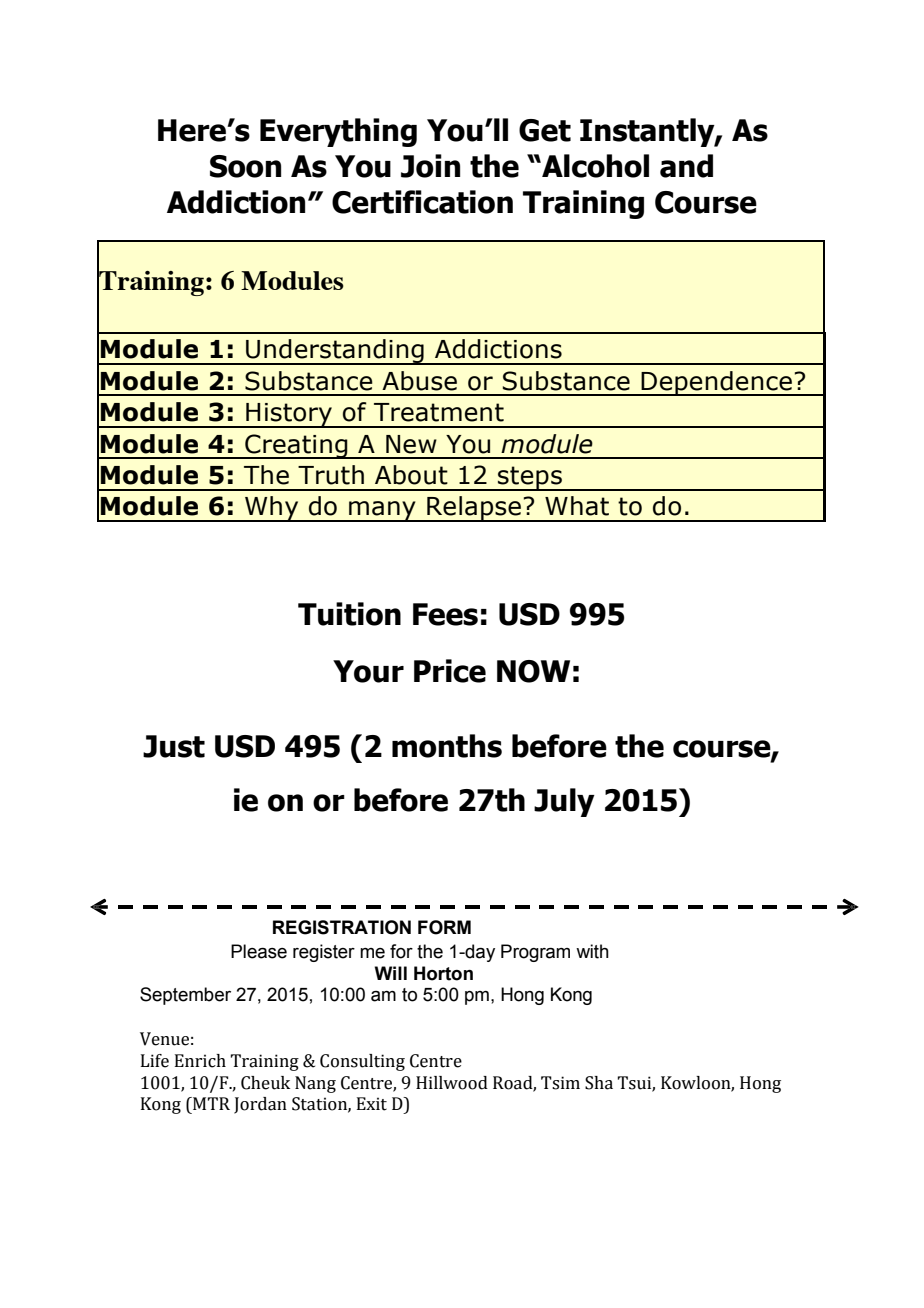 The width and height of the page is (924, 1308). What do you see at coordinates (259, 951) in the page?
I see `Please` at bounding box center [259, 951].
